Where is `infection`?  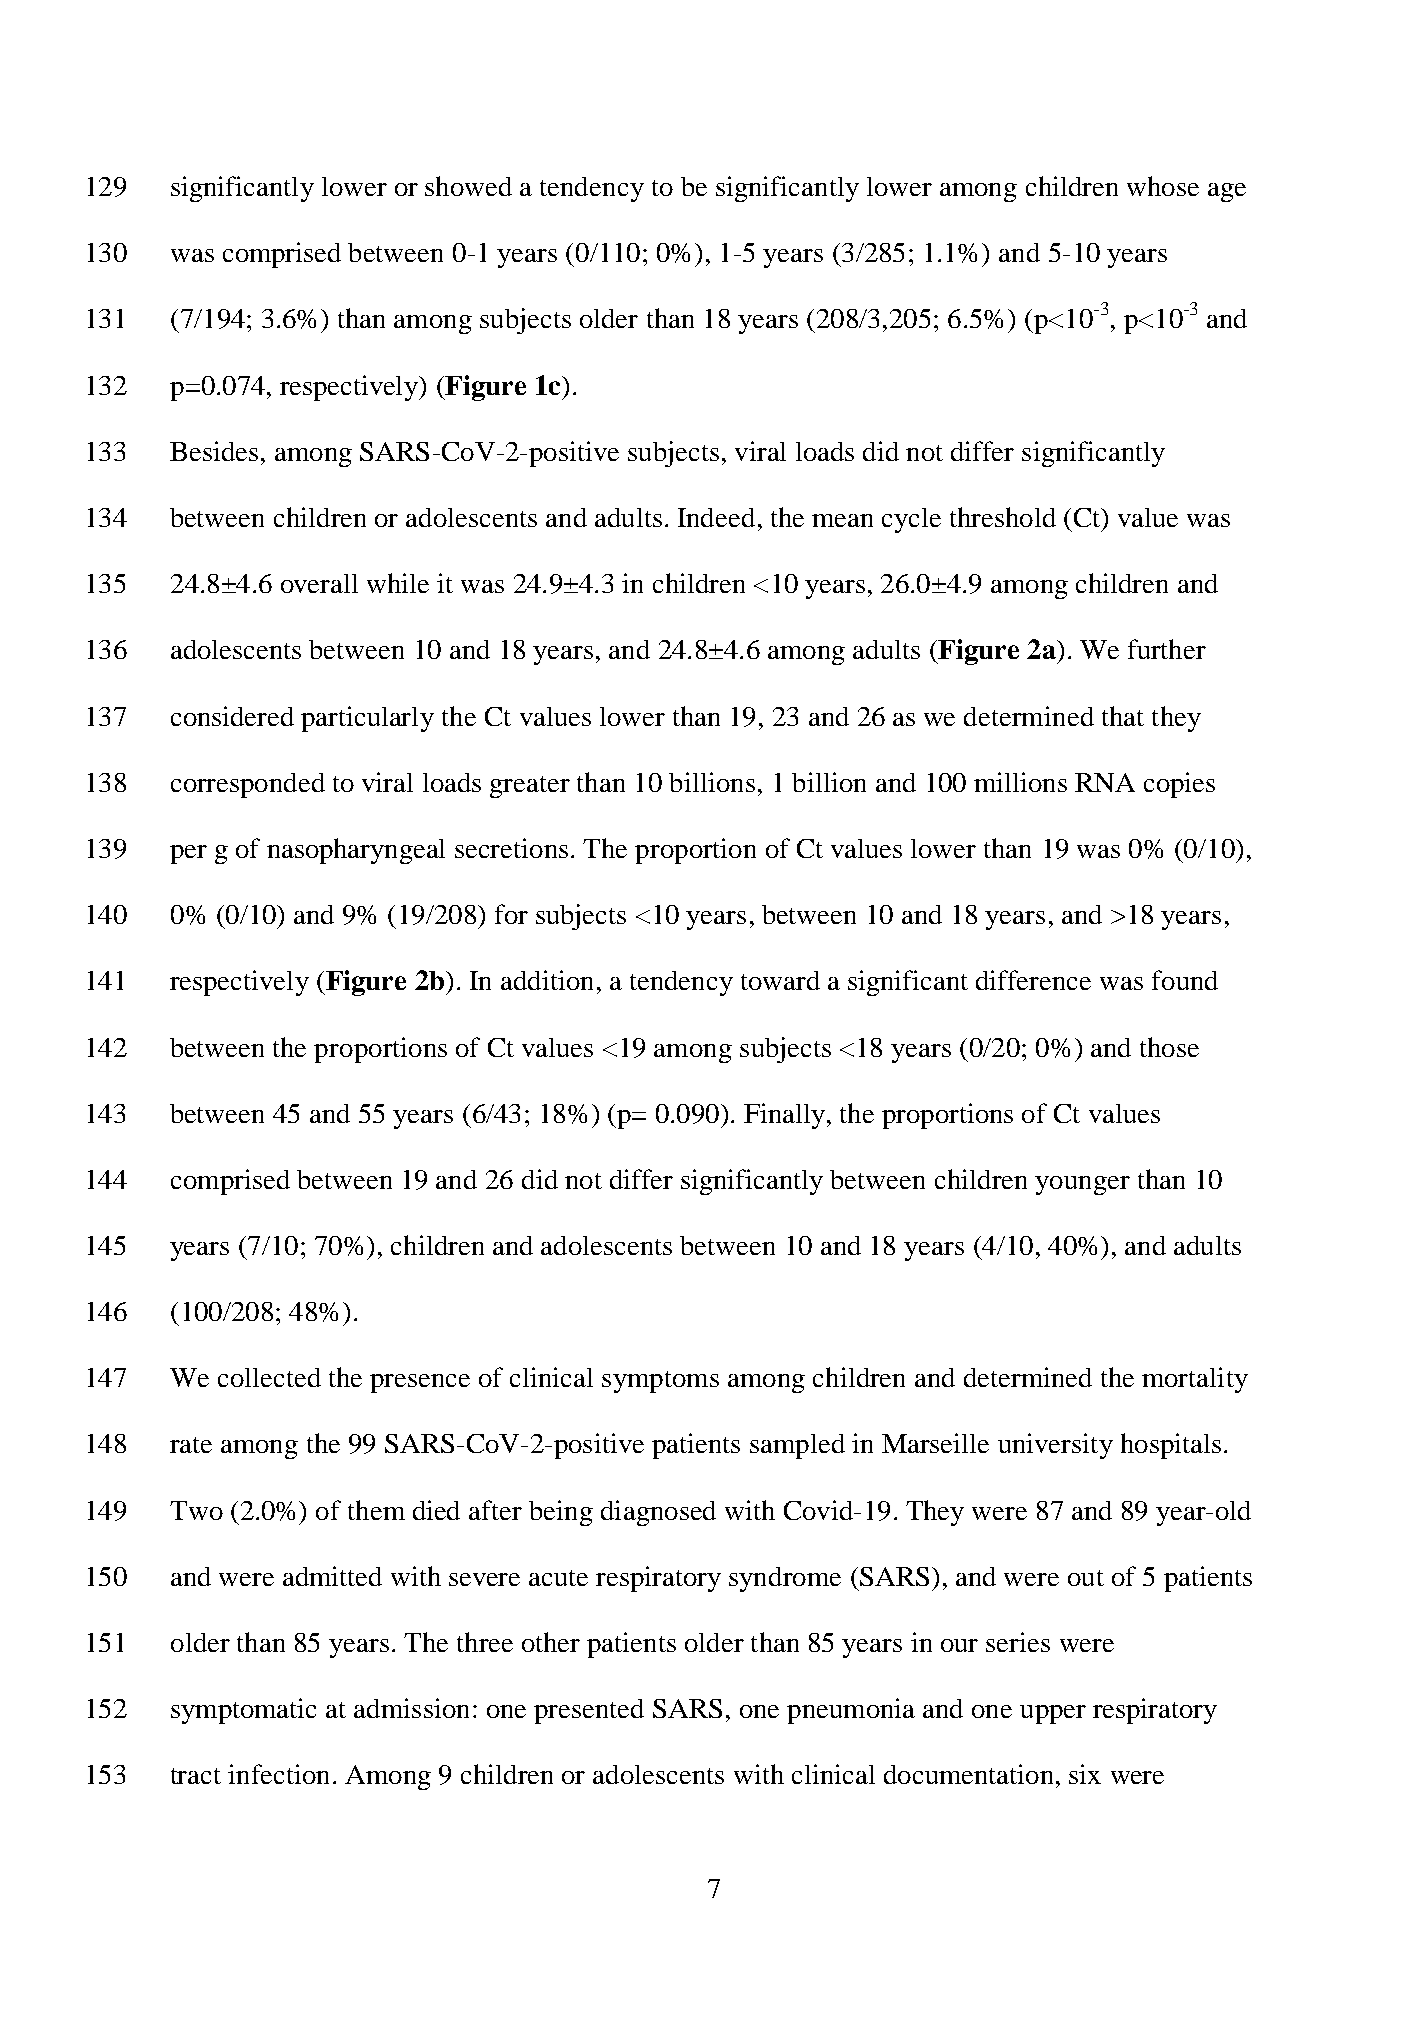 infection is located at coordinates (278, 1774).
